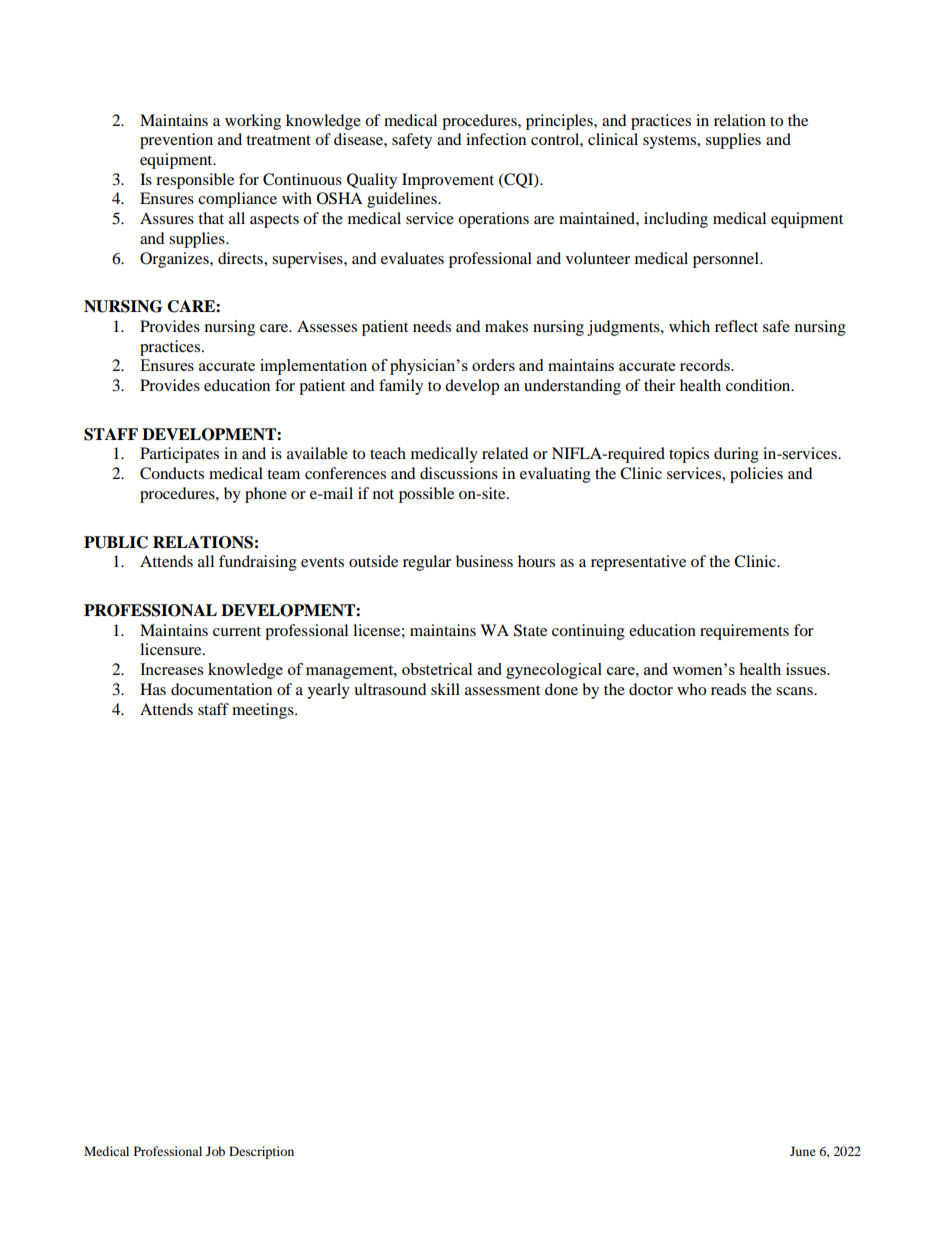 The width and height of the screenshot is (952, 1233). What do you see at coordinates (484, 561) in the screenshot?
I see `business` at bounding box center [484, 561].
